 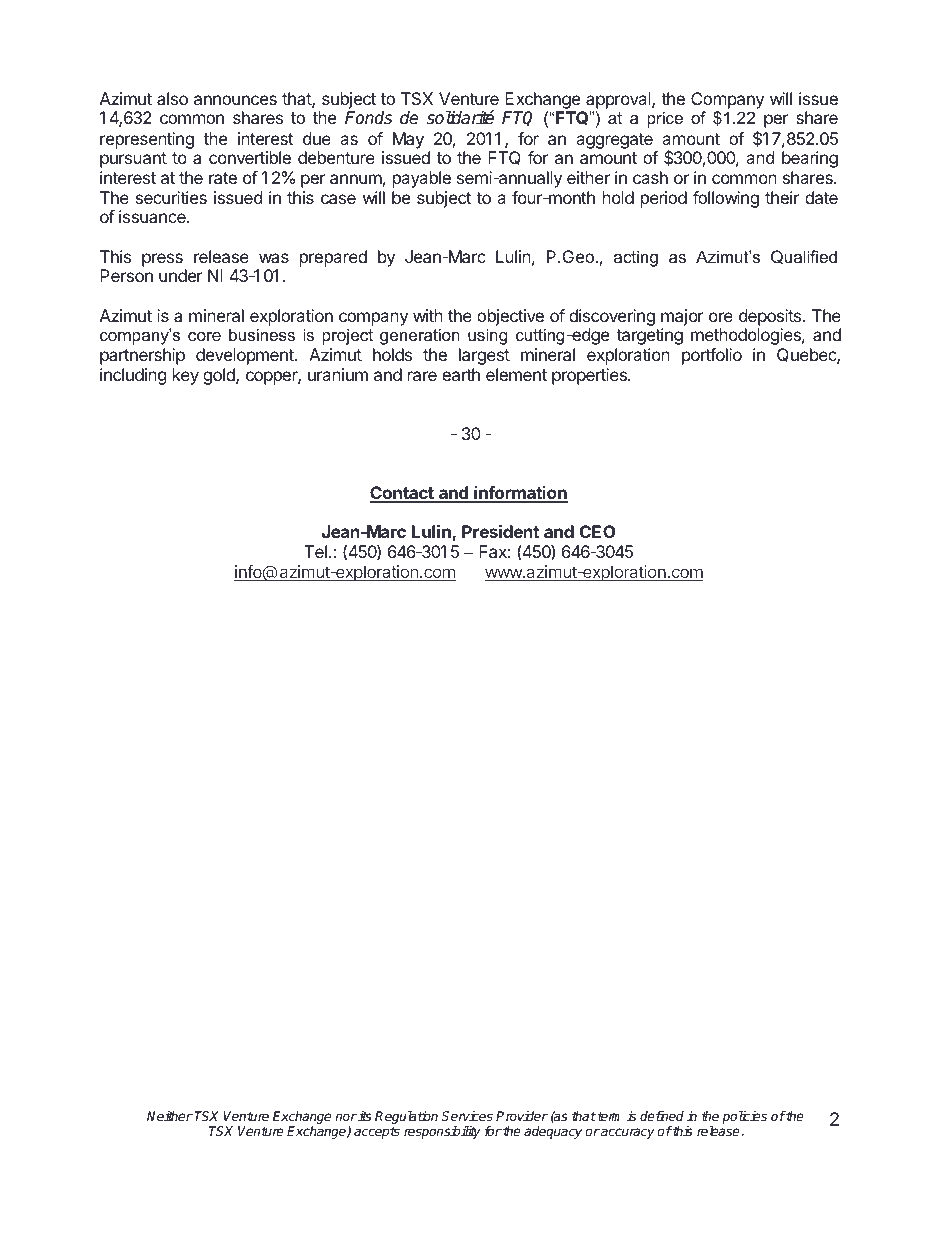 What do you see at coordinates (346, 1117) in the document?
I see `nor` at bounding box center [346, 1117].
